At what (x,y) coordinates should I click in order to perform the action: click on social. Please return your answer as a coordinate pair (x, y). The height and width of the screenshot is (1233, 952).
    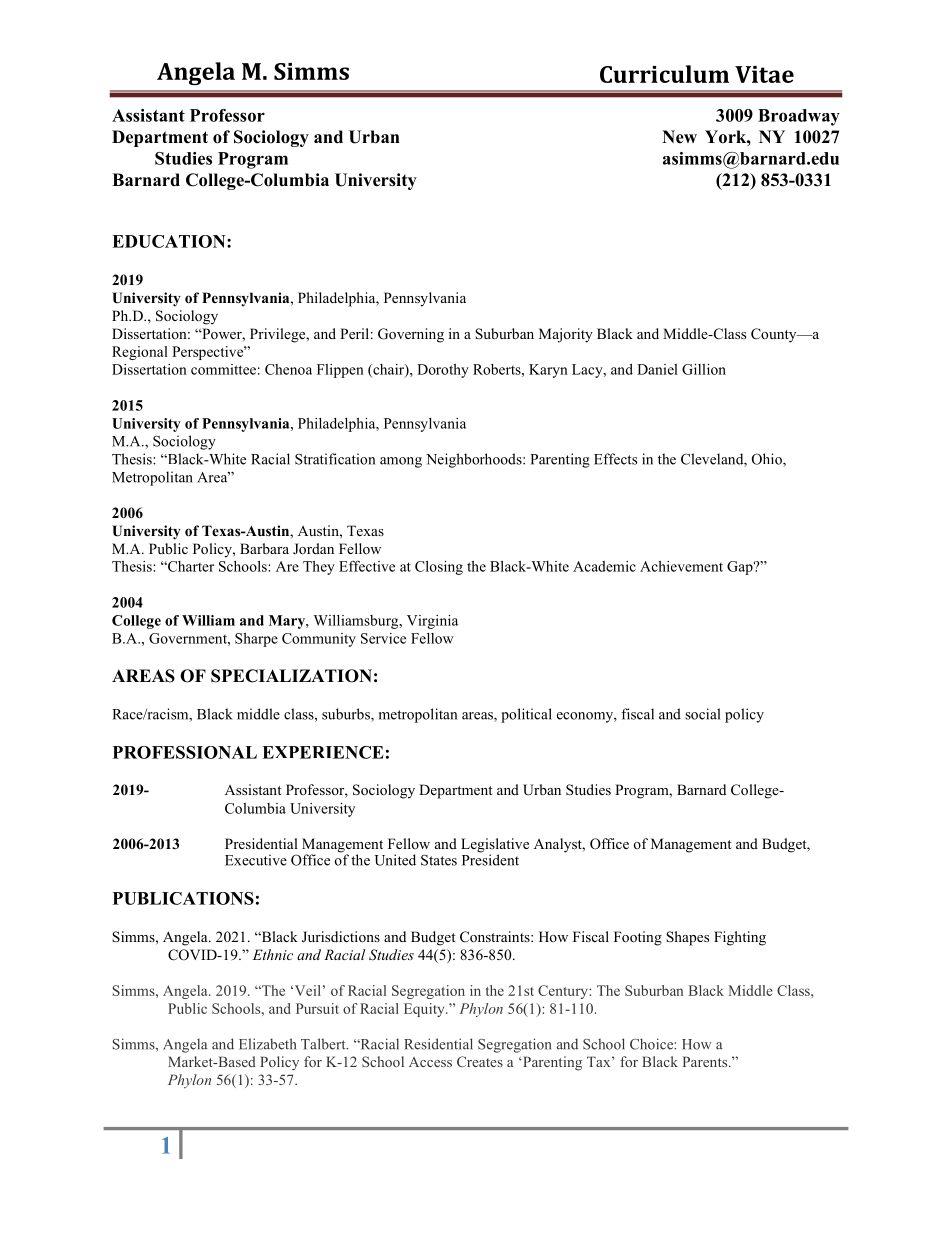
    Looking at the image, I should click on (702, 714).
